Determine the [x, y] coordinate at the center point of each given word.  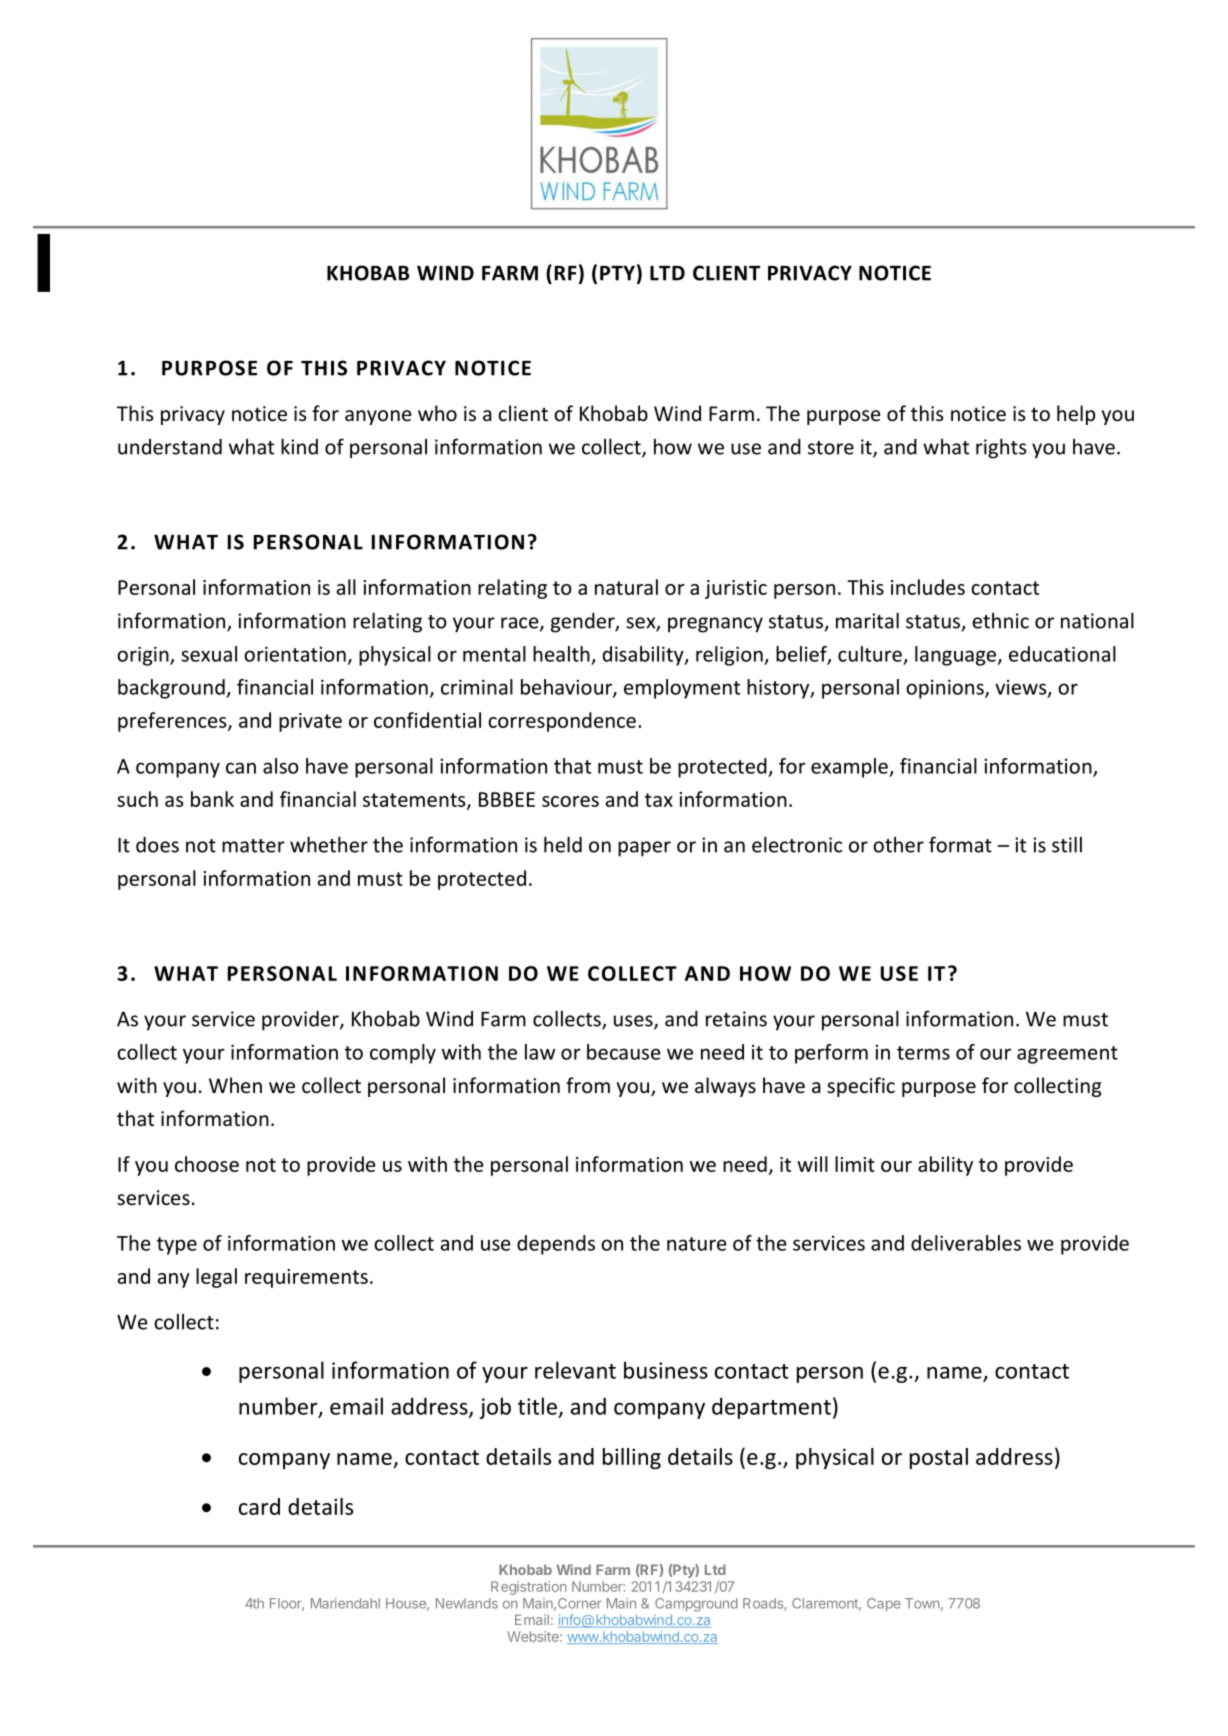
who [437, 413]
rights [1001, 448]
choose [207, 1164]
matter [253, 846]
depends [556, 1245]
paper [644, 849]
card [259, 1506]
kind [299, 446]
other [898, 845]
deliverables [966, 1243]
